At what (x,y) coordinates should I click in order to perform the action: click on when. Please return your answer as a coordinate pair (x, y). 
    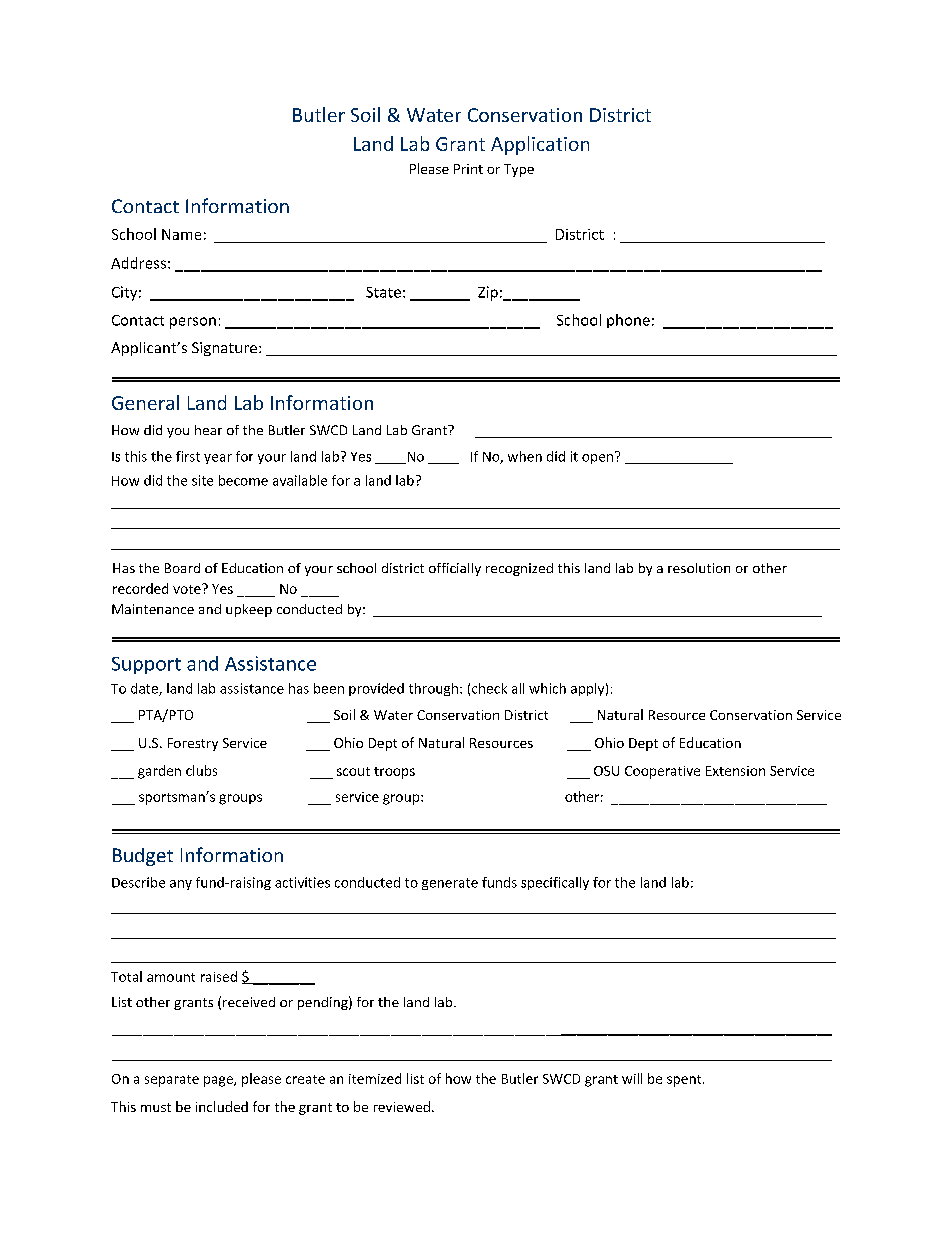
    Looking at the image, I should click on (525, 456).
